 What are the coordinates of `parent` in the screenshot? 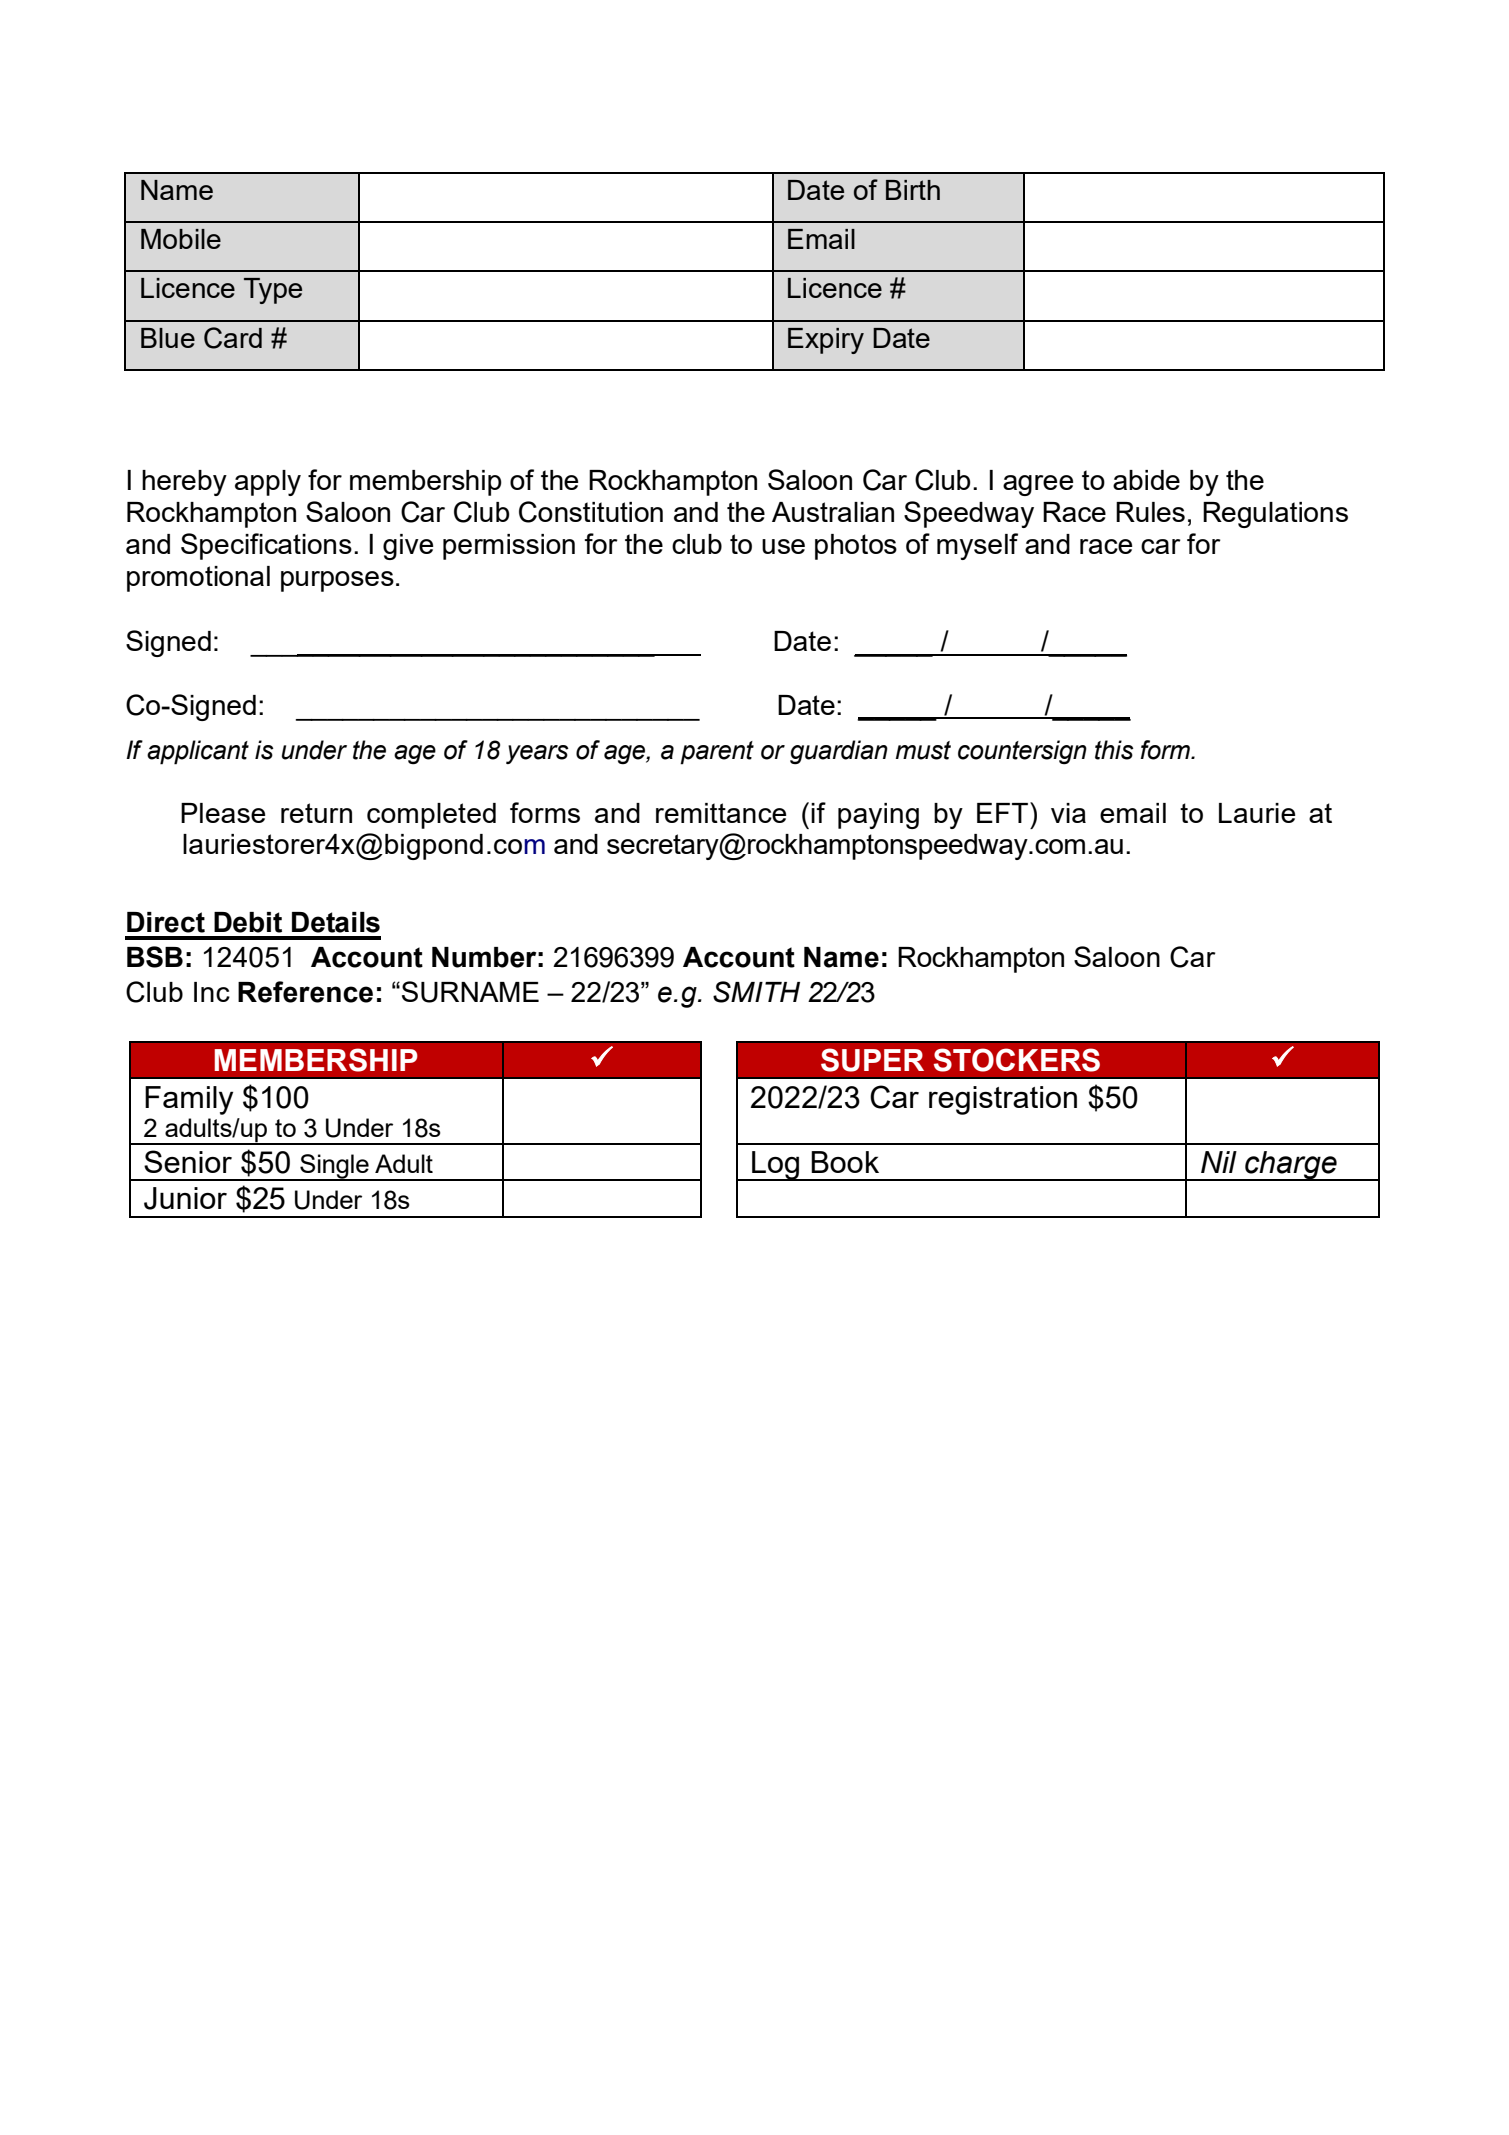 It's located at (717, 753).
